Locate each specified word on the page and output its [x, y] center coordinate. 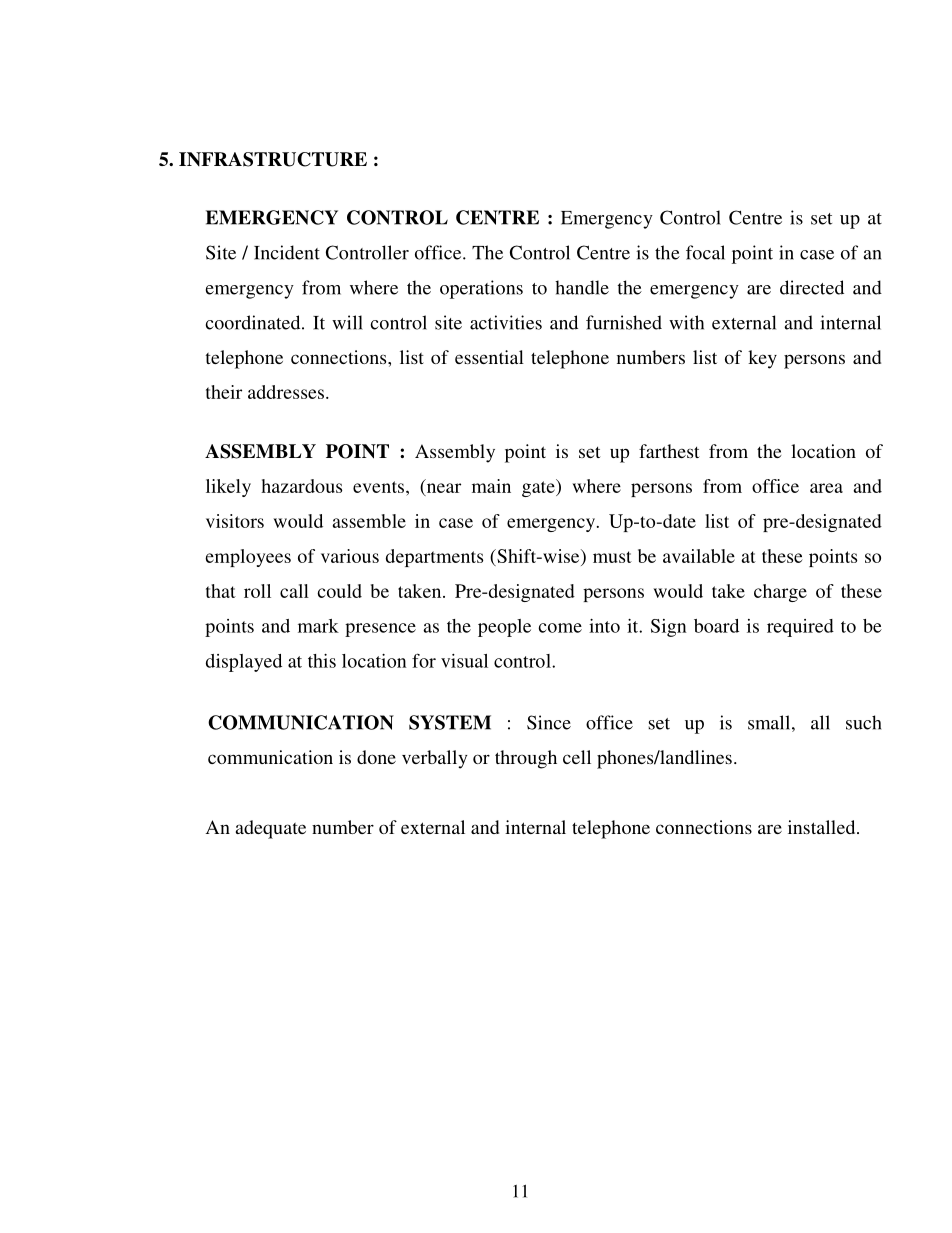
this [322, 661]
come [560, 628]
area [826, 488]
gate [539, 488]
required [800, 628]
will [347, 322]
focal [705, 252]
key [762, 359]
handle [582, 287]
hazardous [301, 486]
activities [506, 322]
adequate [271, 829]
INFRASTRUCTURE [273, 159]
